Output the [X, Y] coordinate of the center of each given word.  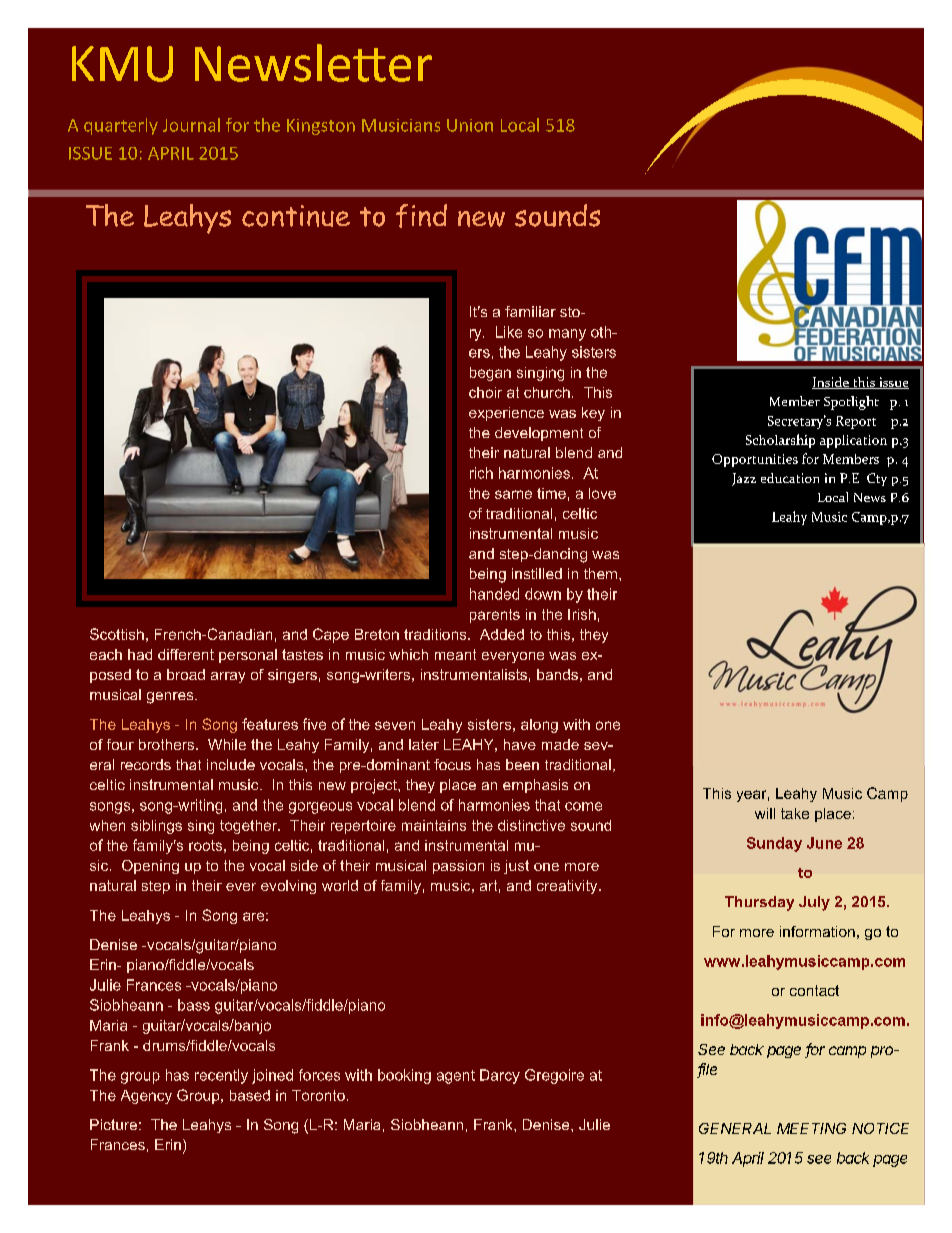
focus [452, 764]
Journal [191, 125]
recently [221, 1076]
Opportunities [755, 460]
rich [481, 473]
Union [470, 125]
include [231, 764]
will [765, 813]
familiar [530, 311]
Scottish [117, 634]
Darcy [500, 1076]
